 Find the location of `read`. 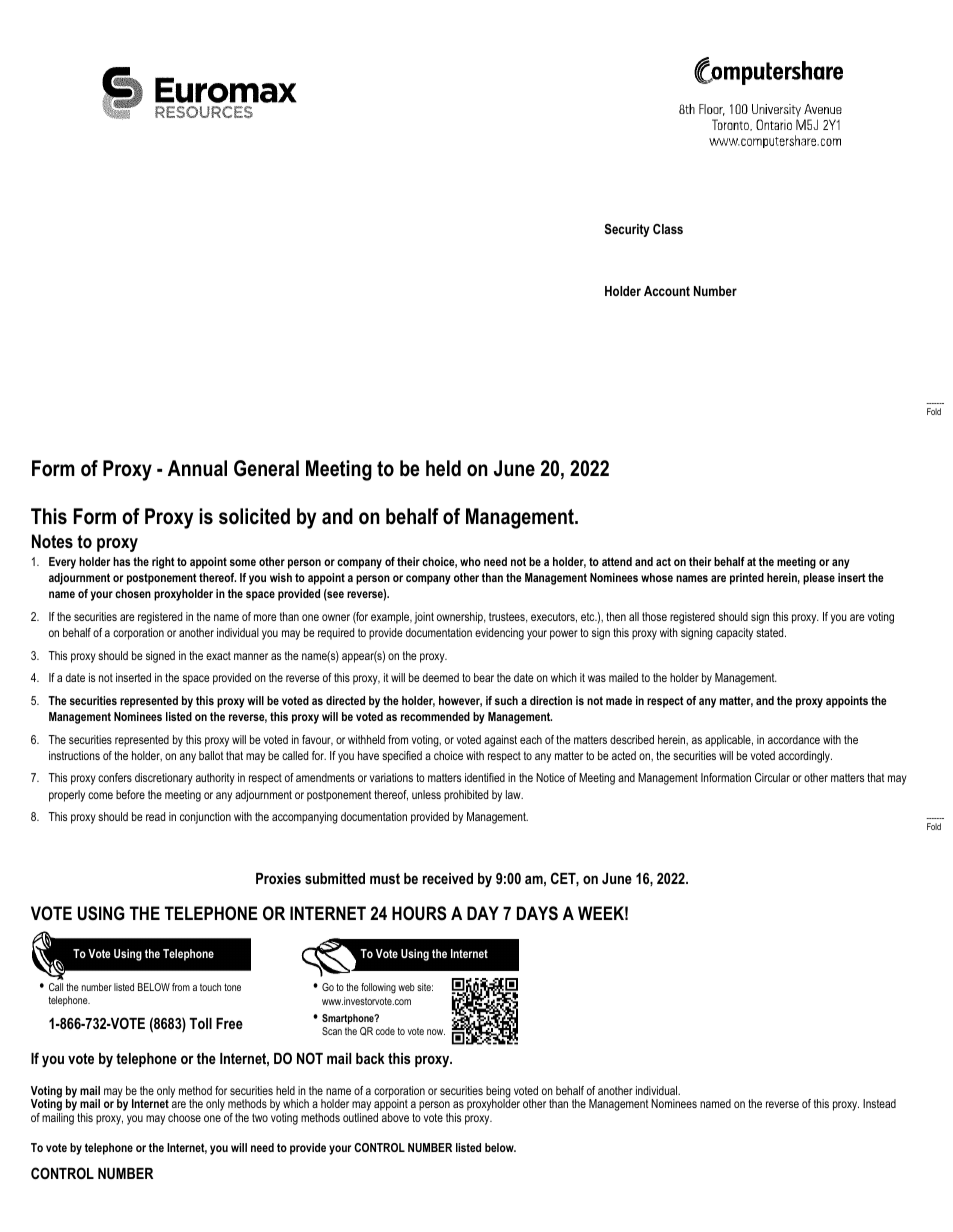

read is located at coordinates (155, 816).
